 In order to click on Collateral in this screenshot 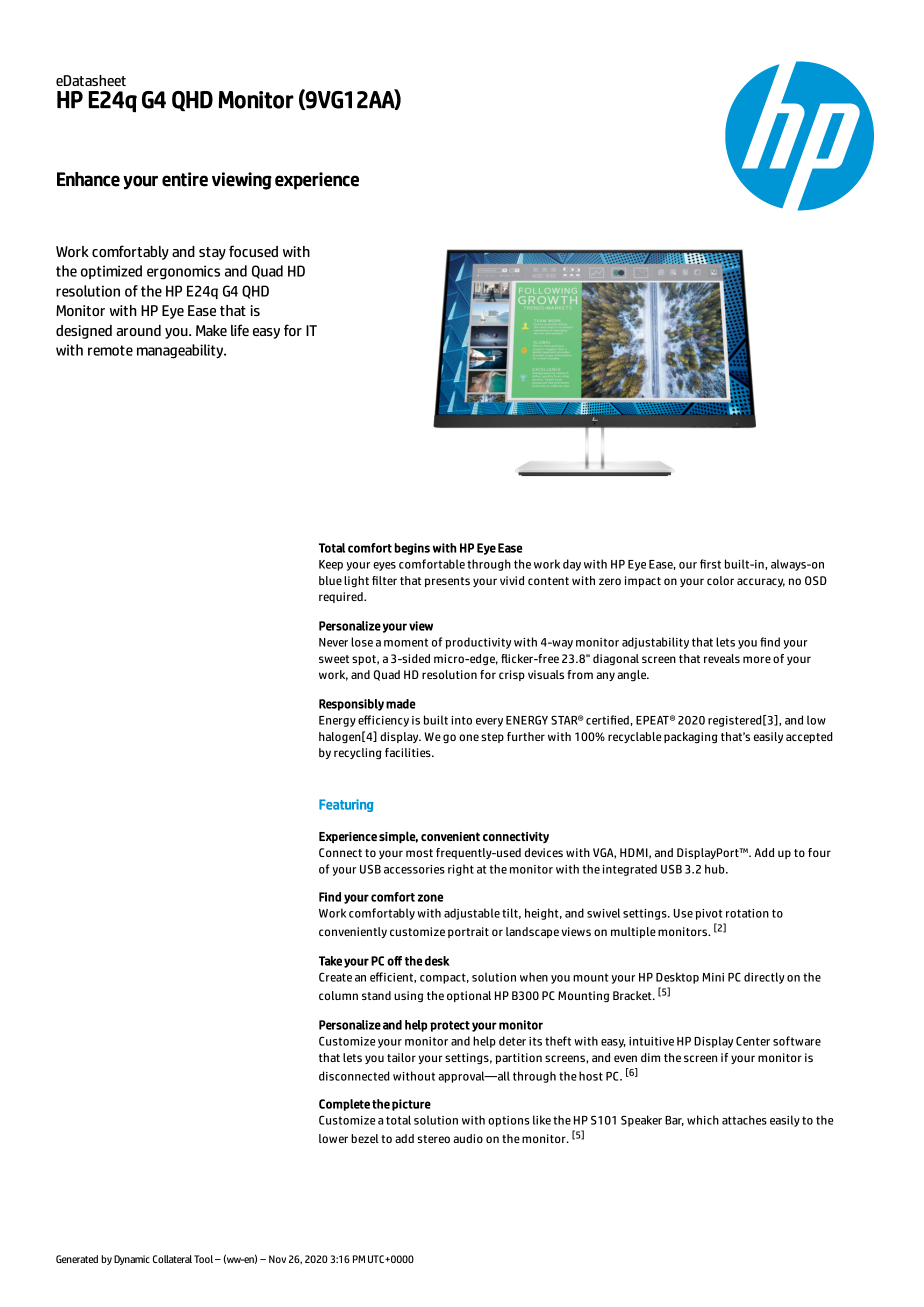, I will do `click(172, 1259)`.
